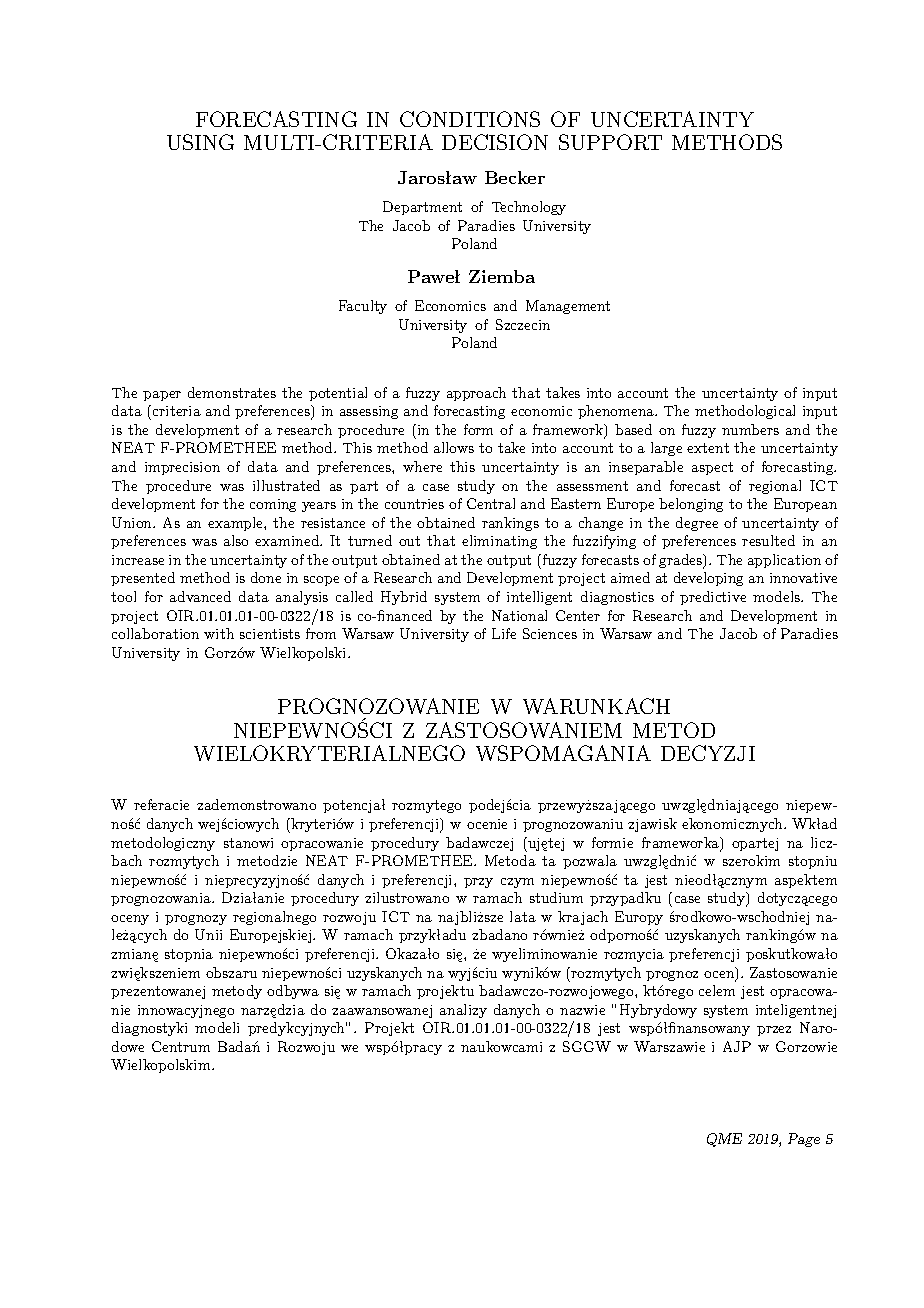 This screenshot has height=1308, width=924. What do you see at coordinates (713, 598) in the screenshot?
I see `predictive` at bounding box center [713, 598].
